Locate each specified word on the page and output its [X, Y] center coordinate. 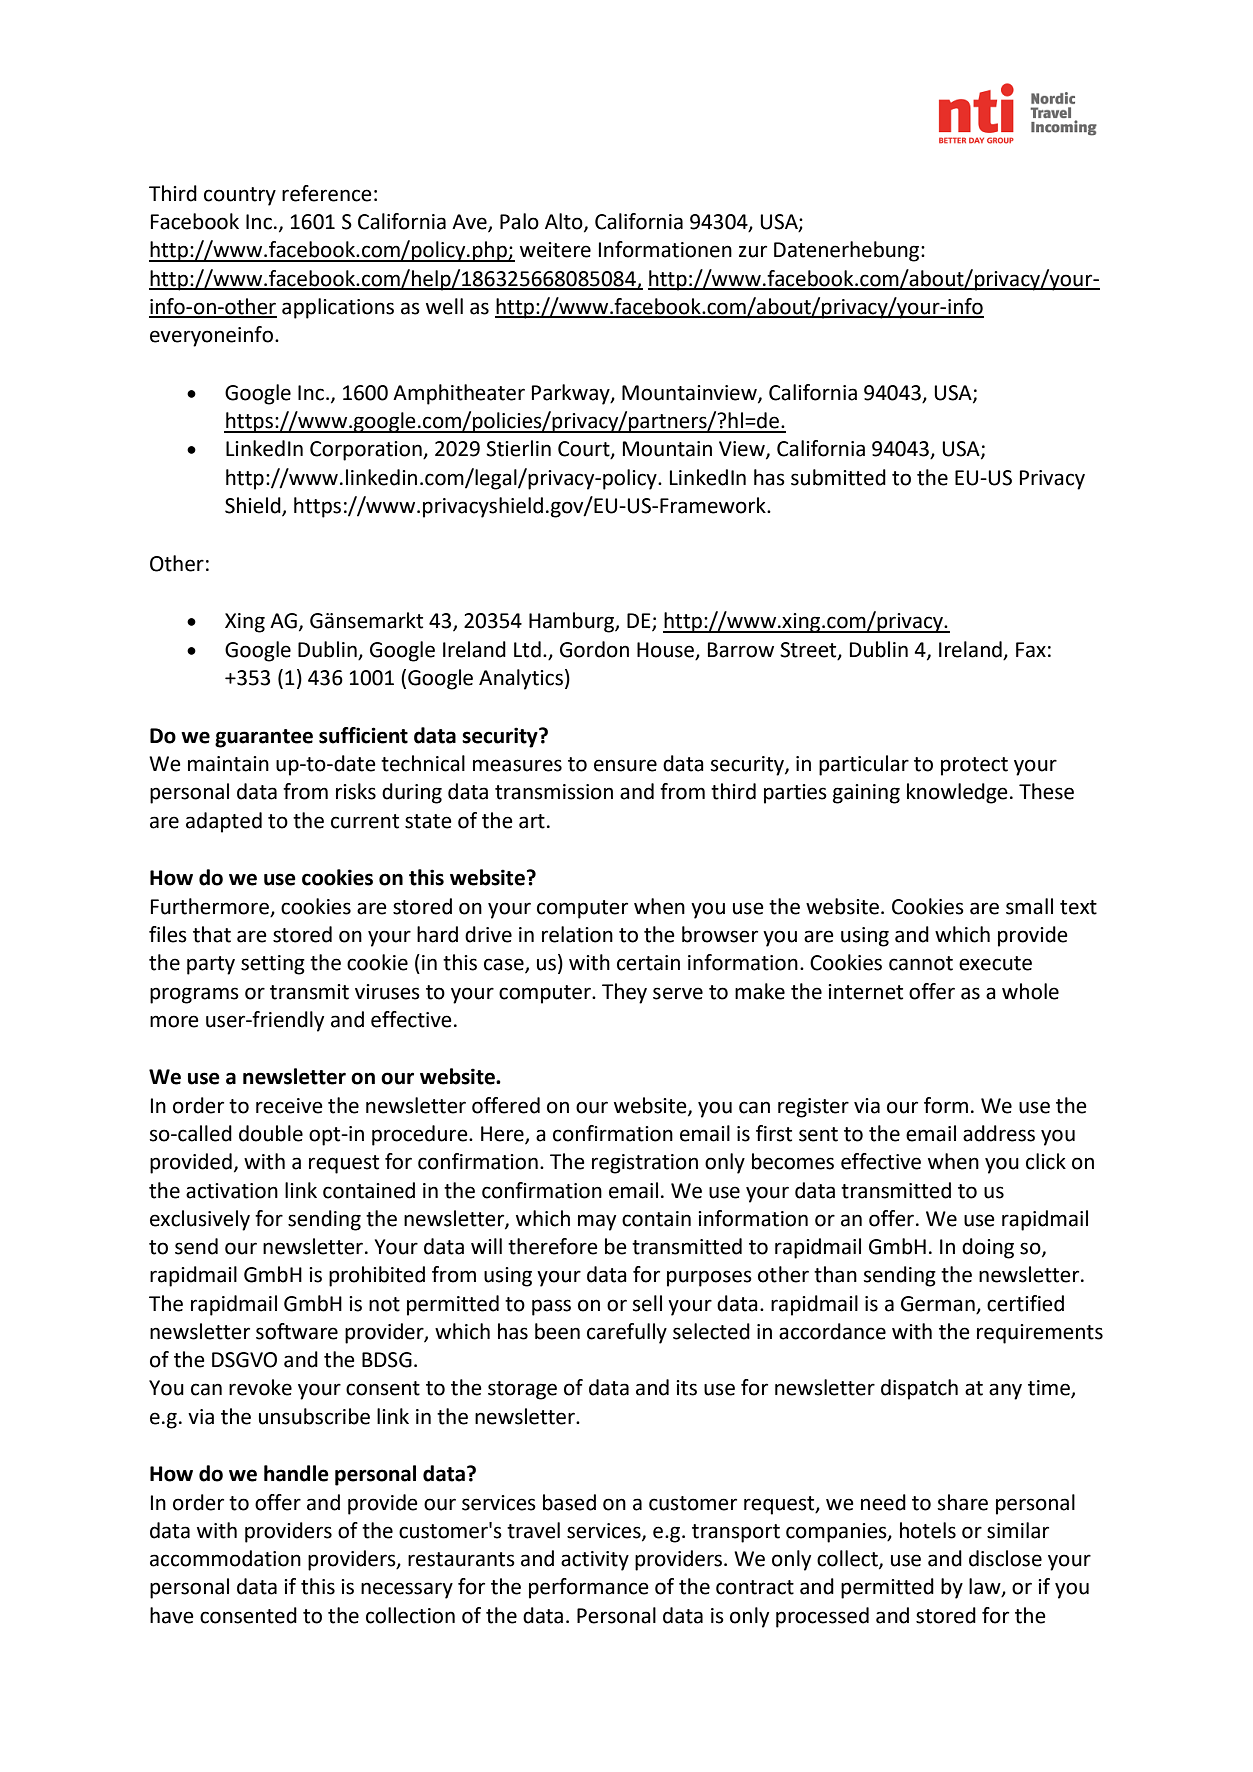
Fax [1031, 650]
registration [645, 1164]
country [240, 196]
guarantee [264, 738]
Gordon [594, 649]
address [999, 1133]
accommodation [225, 1558]
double [271, 1133]
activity [595, 1561]
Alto [565, 222]
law [986, 1587]
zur [753, 251]
